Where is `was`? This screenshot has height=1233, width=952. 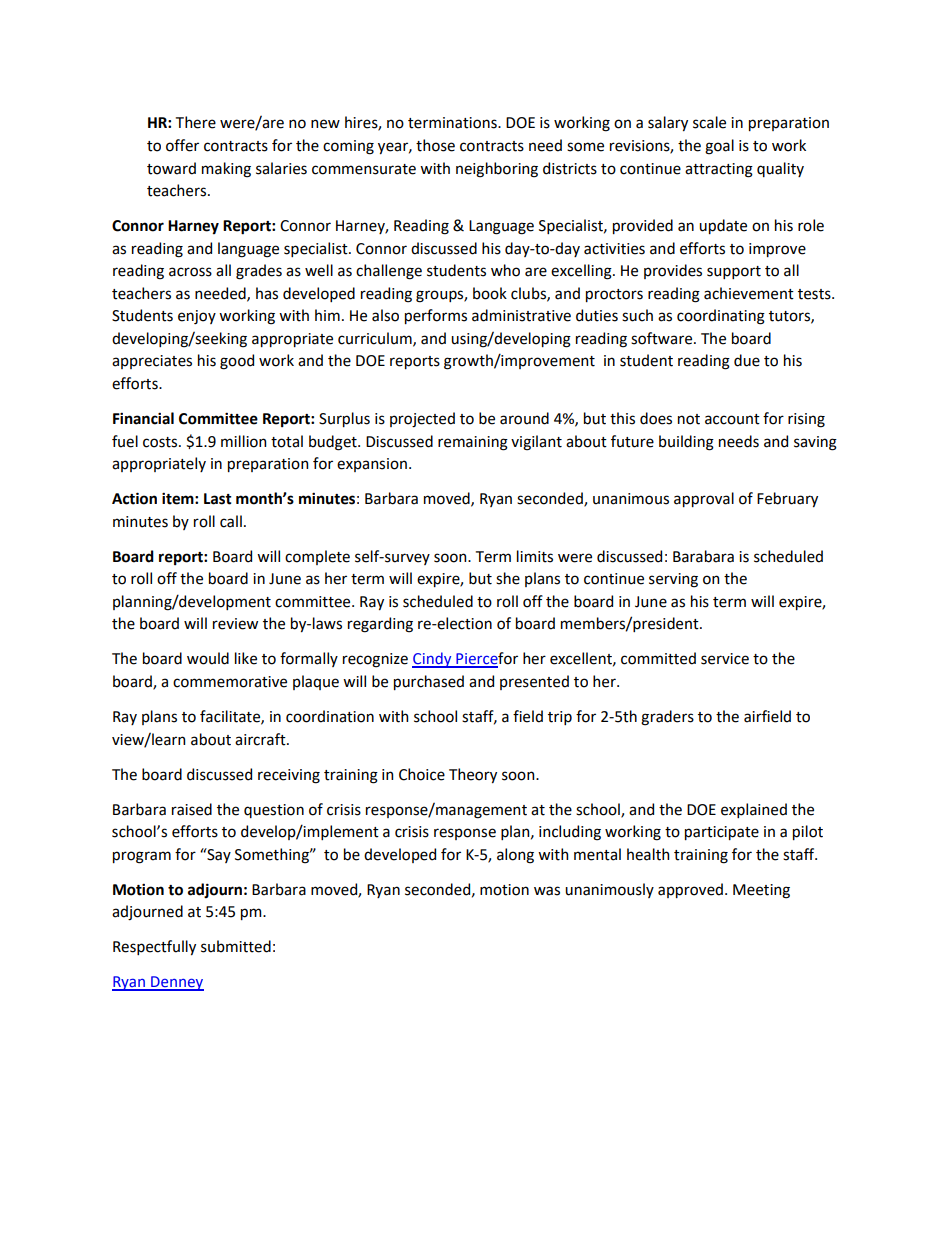 was is located at coordinates (547, 891).
